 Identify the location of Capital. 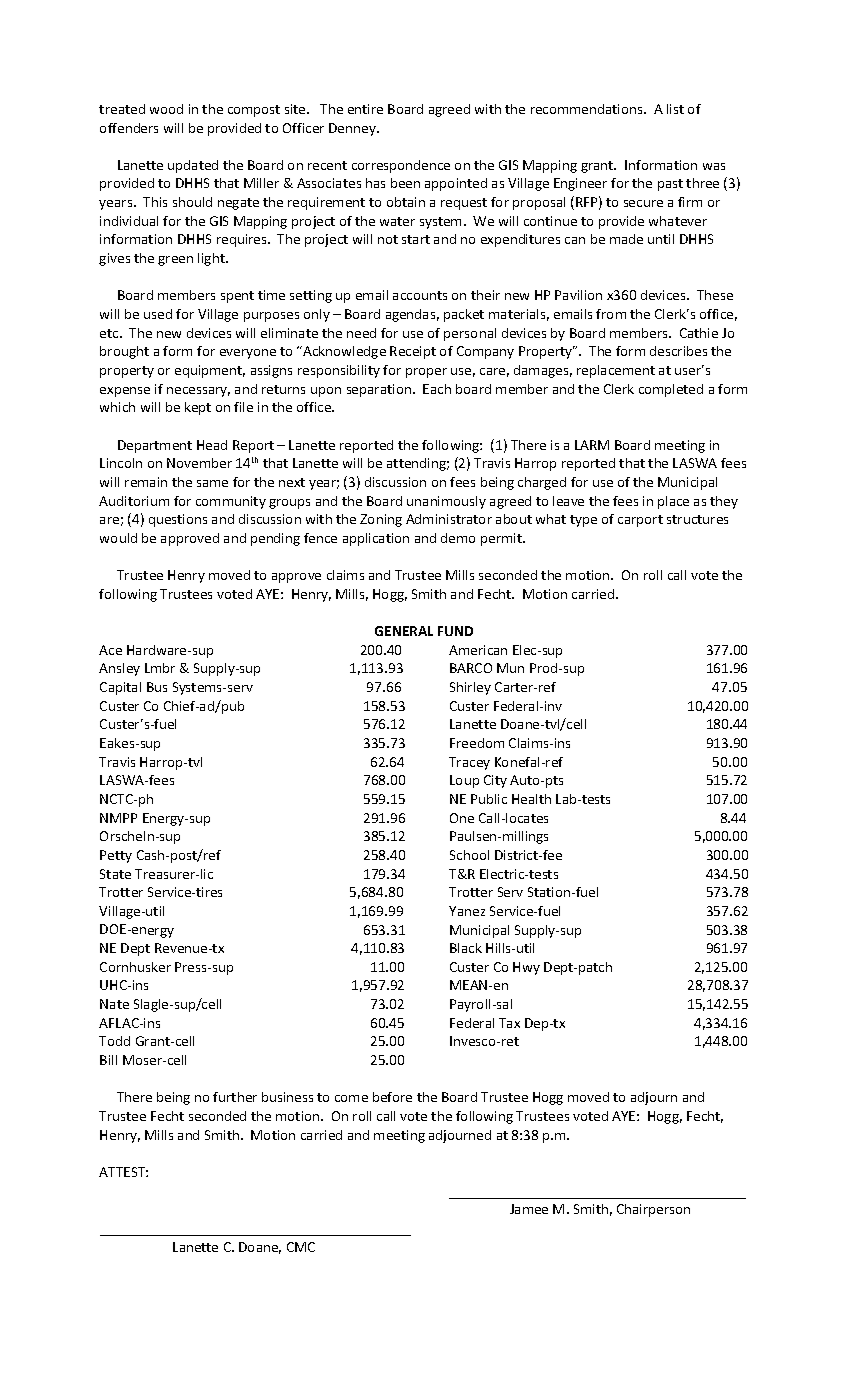
(120, 688).
